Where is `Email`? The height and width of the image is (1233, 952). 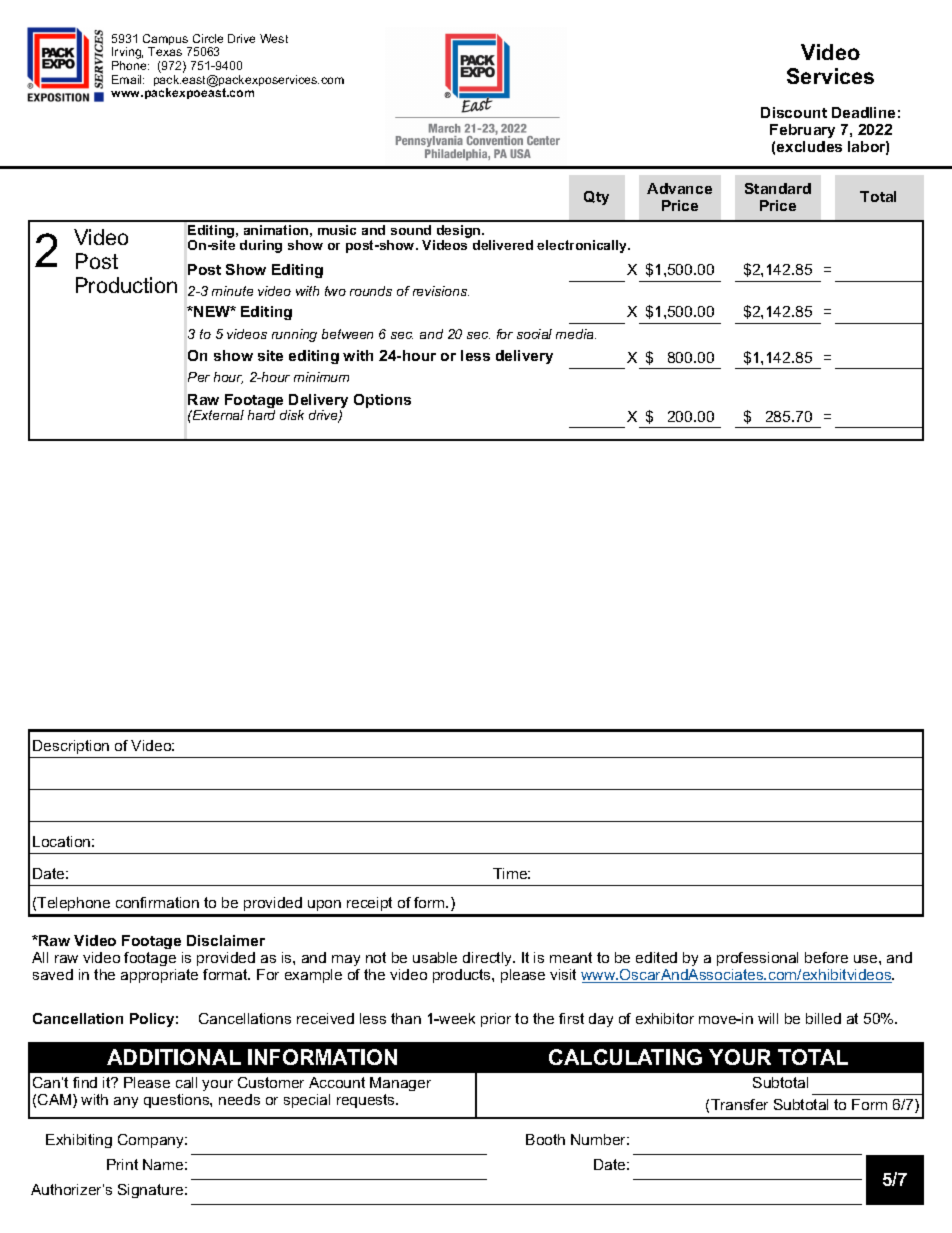
Email is located at coordinates (128, 79).
